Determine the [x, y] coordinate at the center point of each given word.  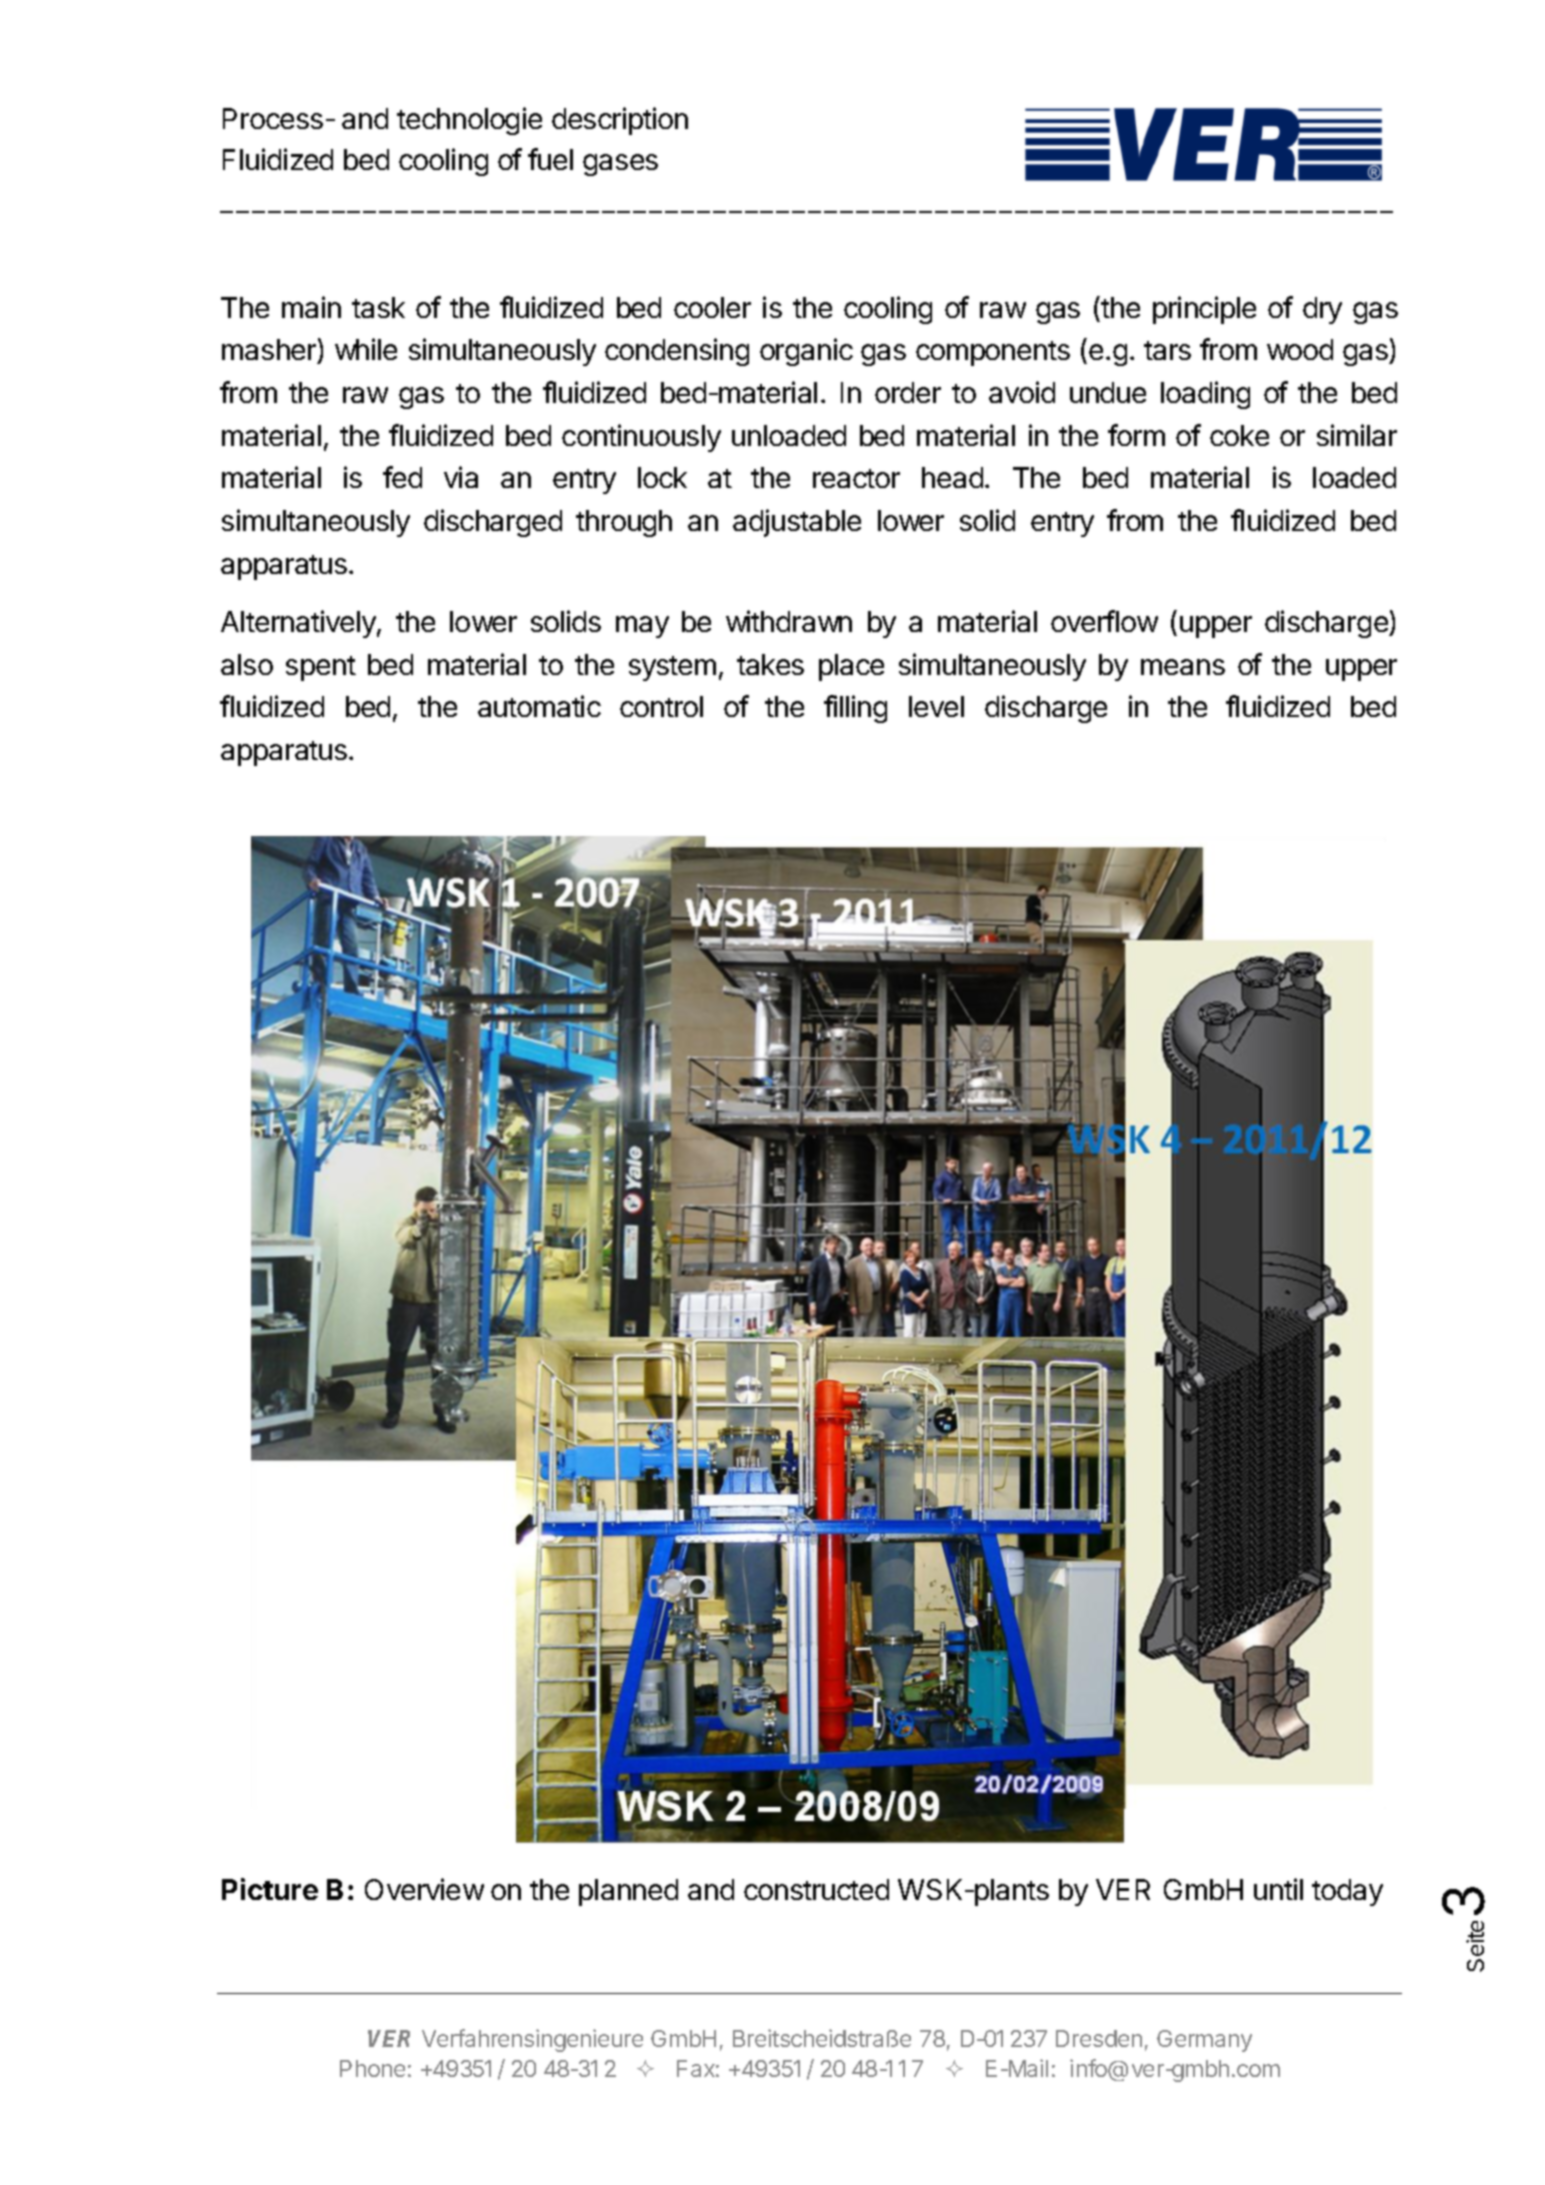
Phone [372, 2068]
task [378, 307]
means [1183, 667]
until [1278, 1889]
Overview [424, 1889]
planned [628, 1892]
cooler [712, 307]
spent [321, 668]
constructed [816, 1889]
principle [1204, 310]
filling [855, 709]
